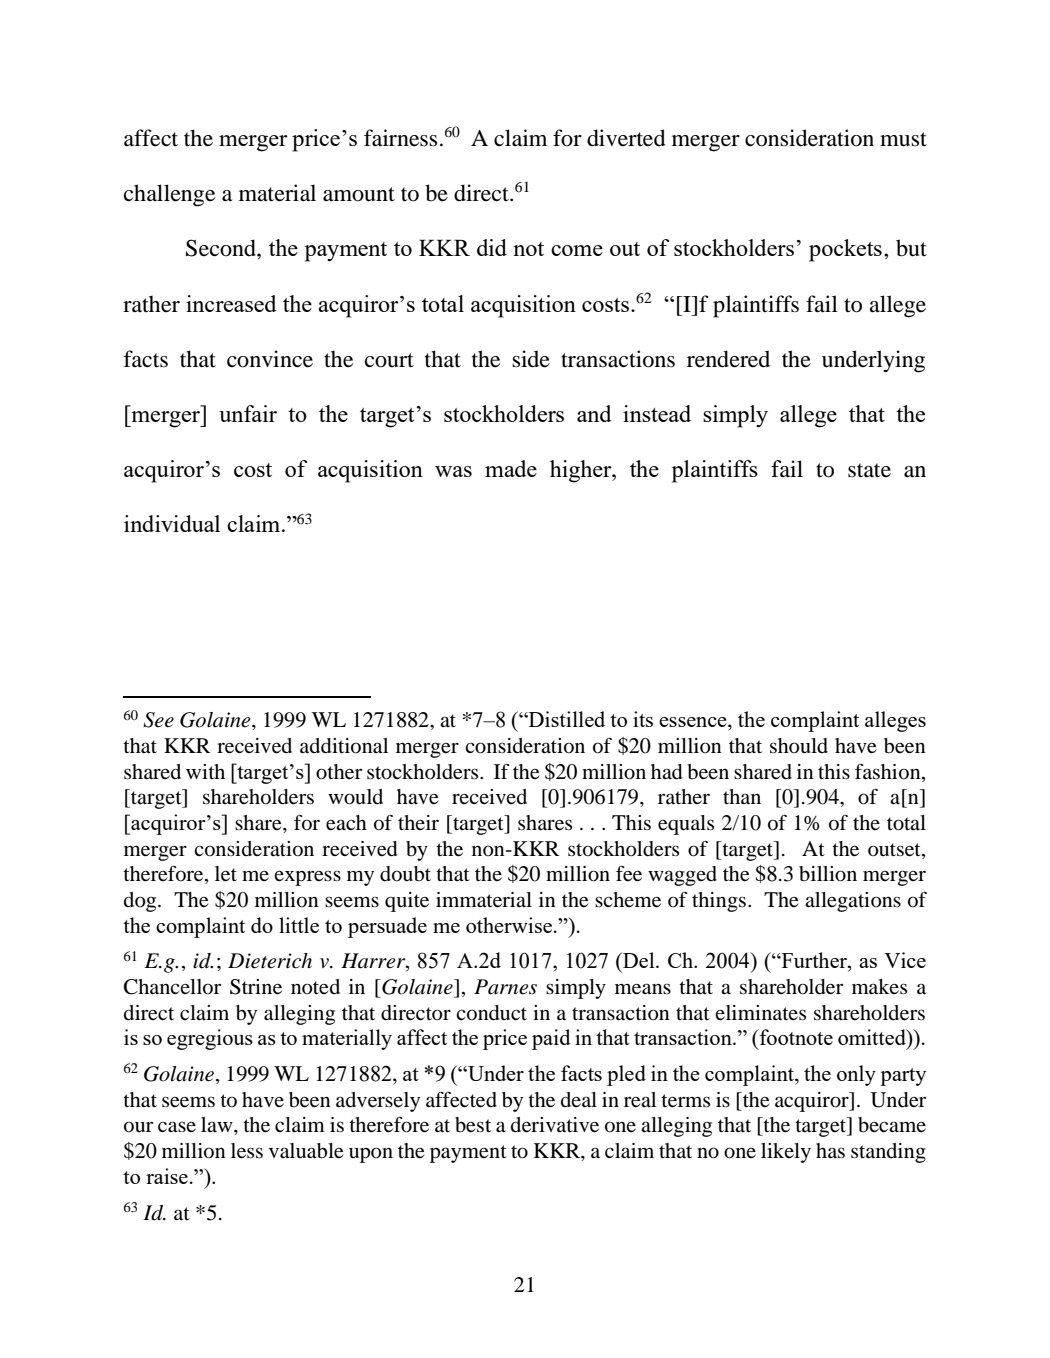 The width and height of the screenshot is (1050, 1358). What do you see at coordinates (853, 902) in the screenshot?
I see `allegations` at bounding box center [853, 902].
